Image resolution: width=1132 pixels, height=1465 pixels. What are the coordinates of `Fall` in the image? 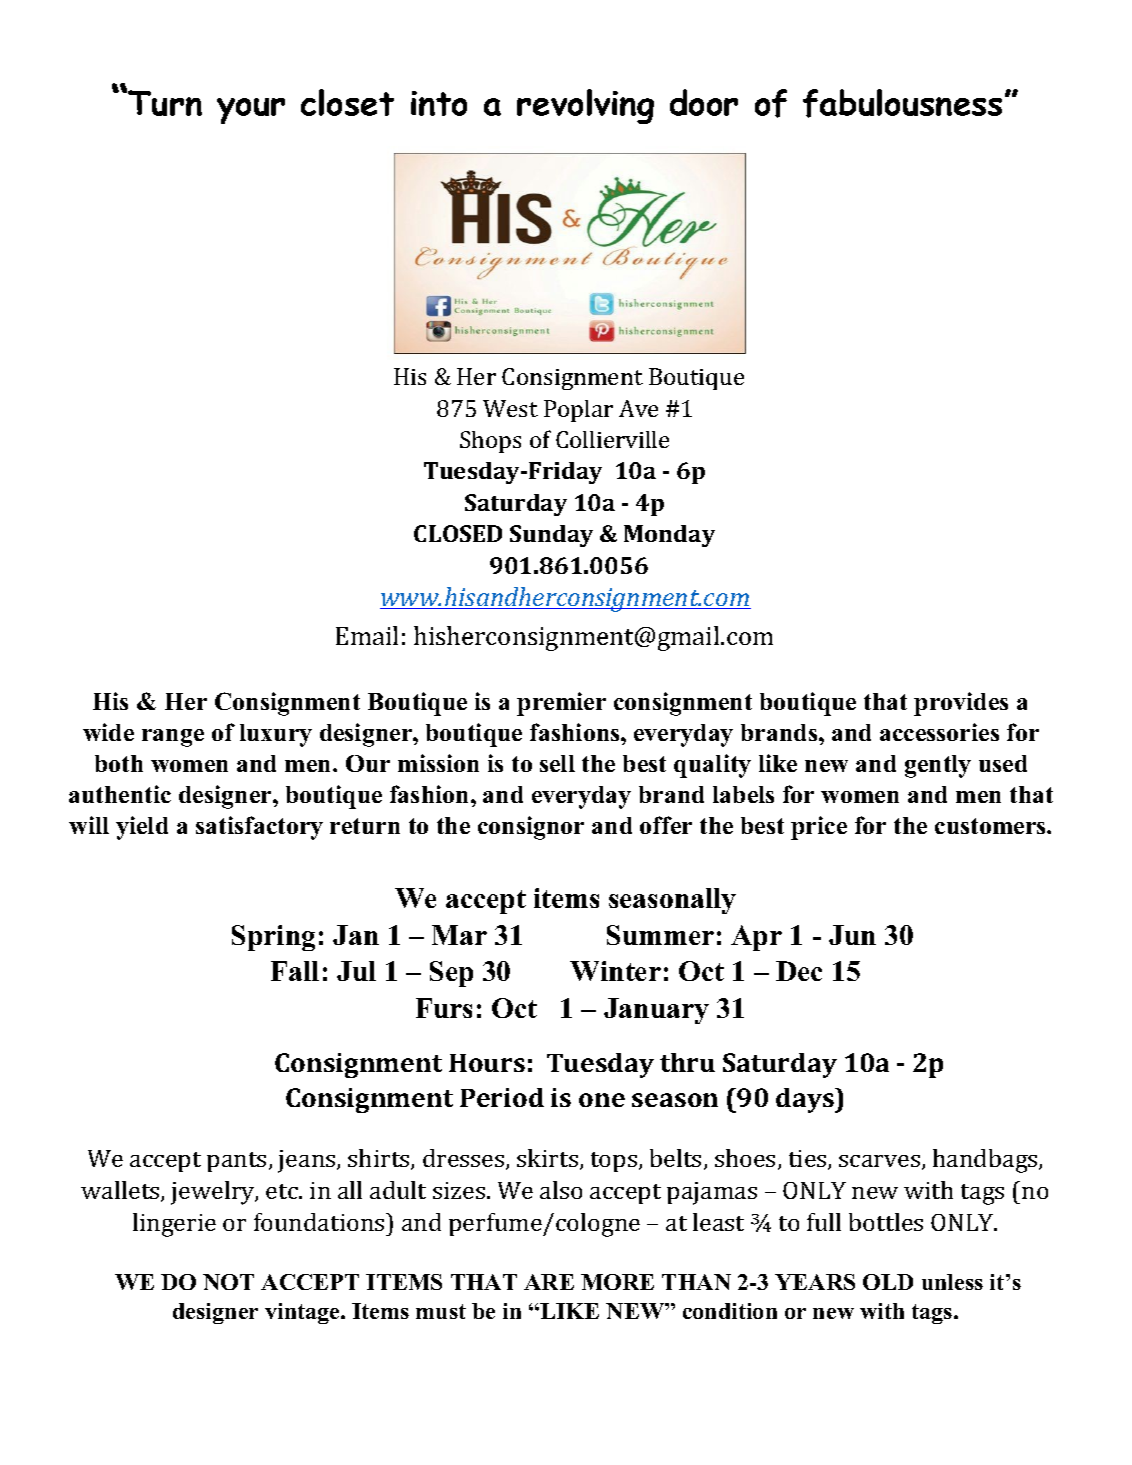 It's located at (295, 971).
